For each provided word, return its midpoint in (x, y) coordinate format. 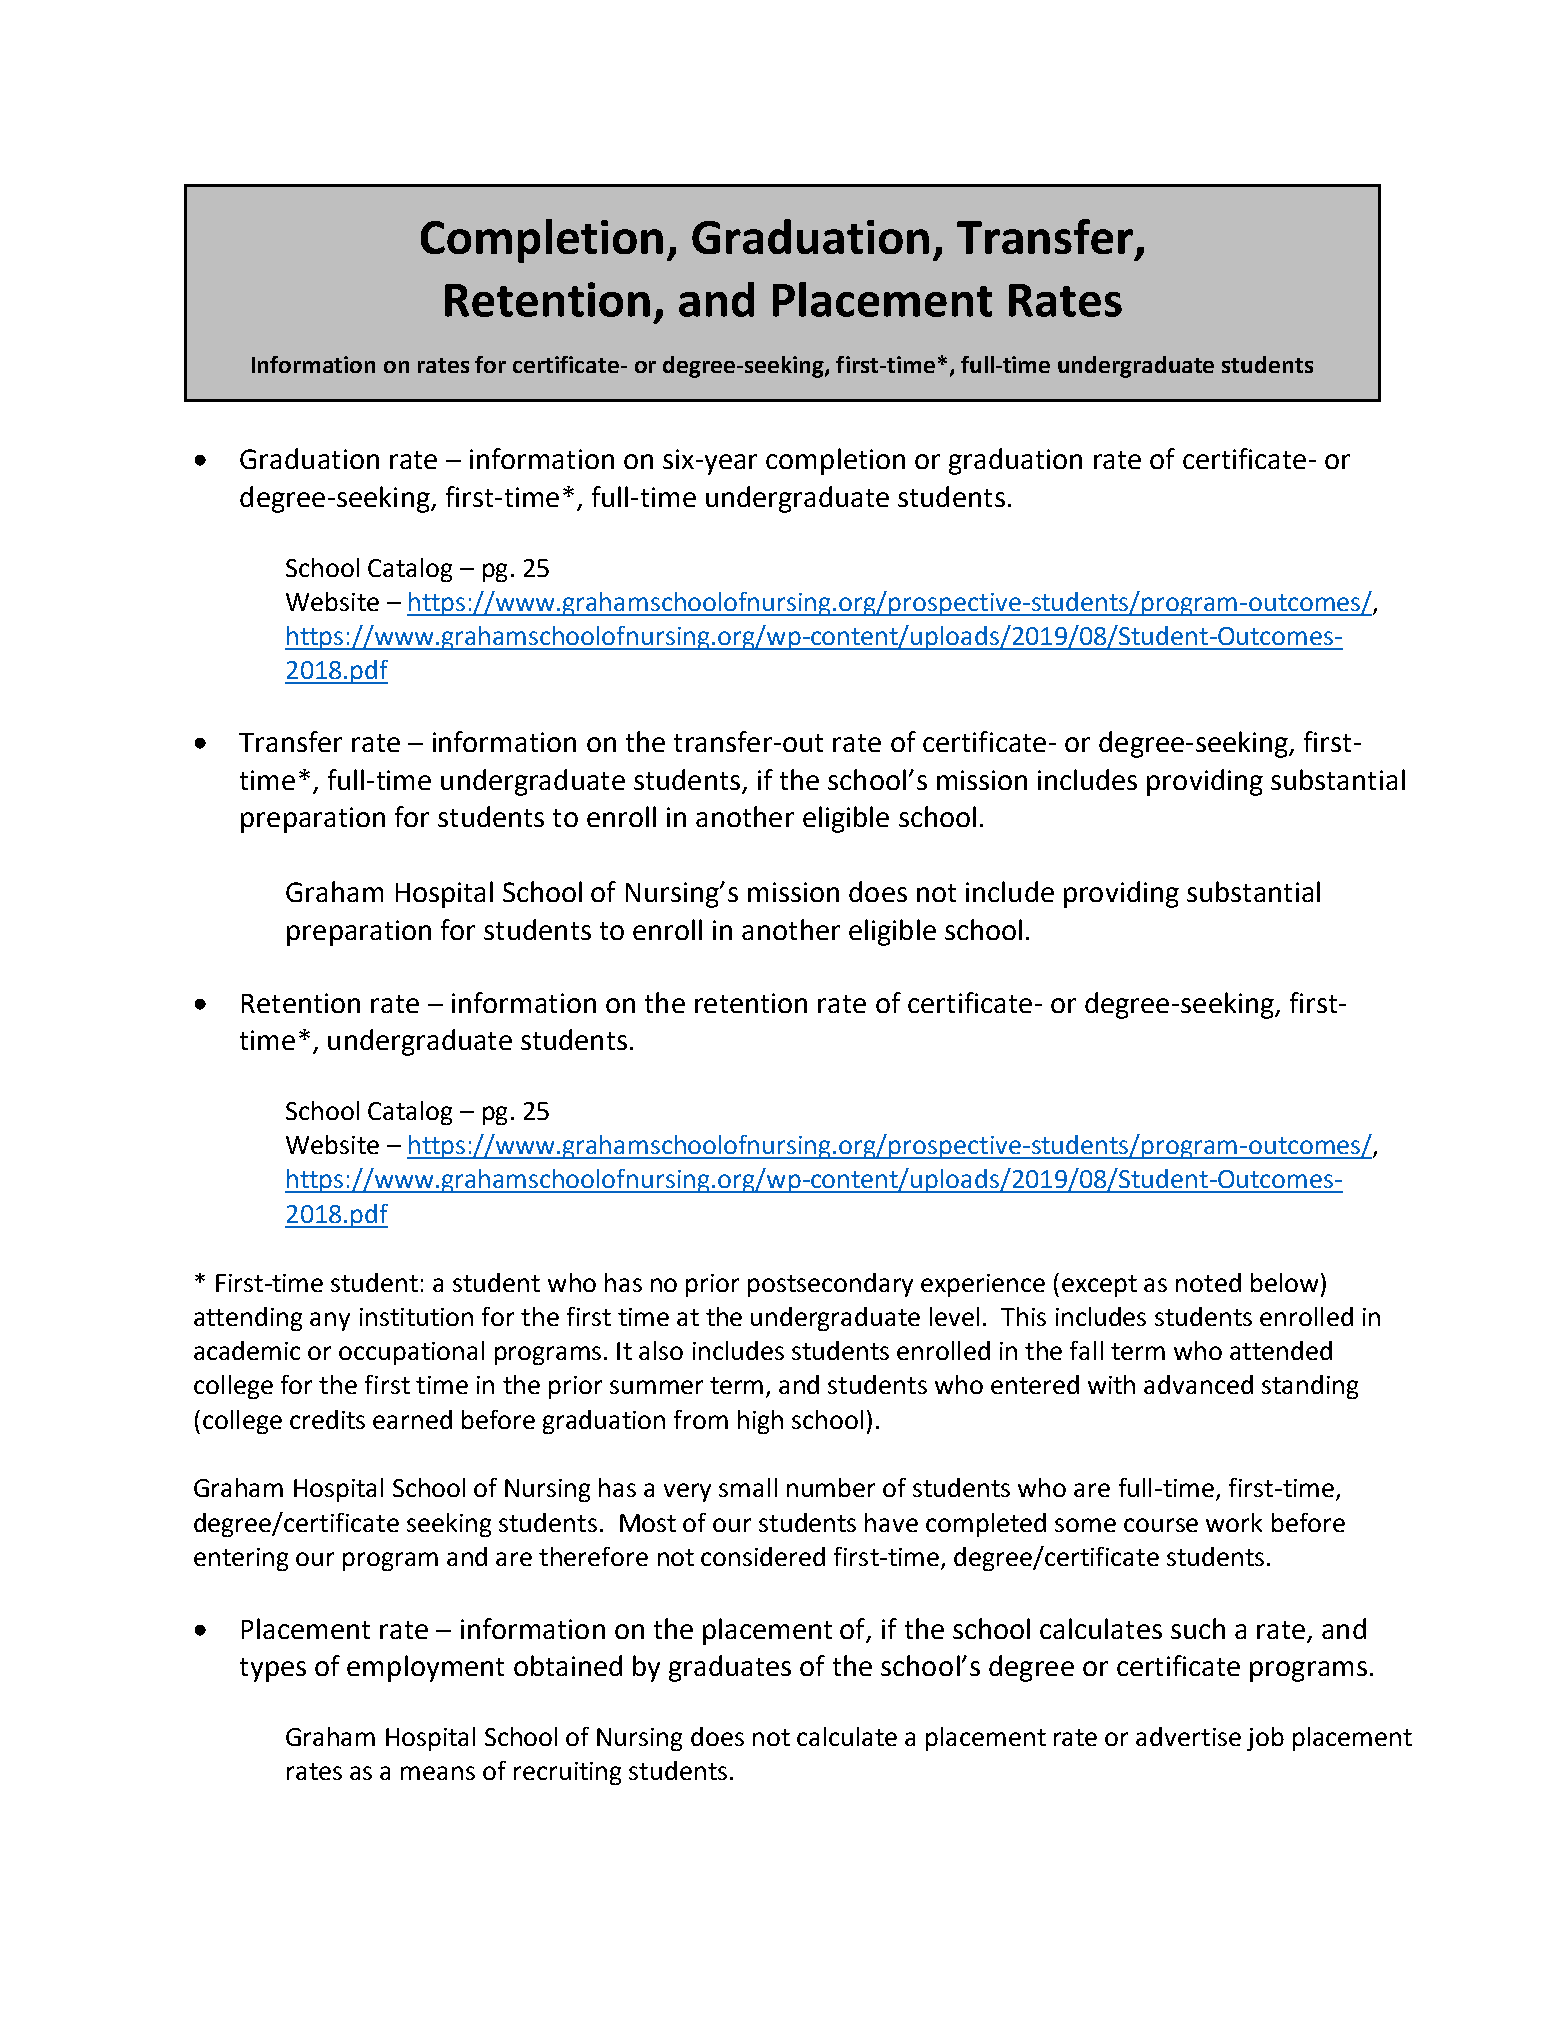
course (1161, 1525)
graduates (730, 1668)
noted (1208, 1282)
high (760, 1422)
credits (327, 1419)
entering (241, 1559)
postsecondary (830, 1285)
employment (425, 1668)
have (891, 1522)
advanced (1198, 1384)
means (438, 1773)
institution (416, 1317)
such (1198, 1628)
